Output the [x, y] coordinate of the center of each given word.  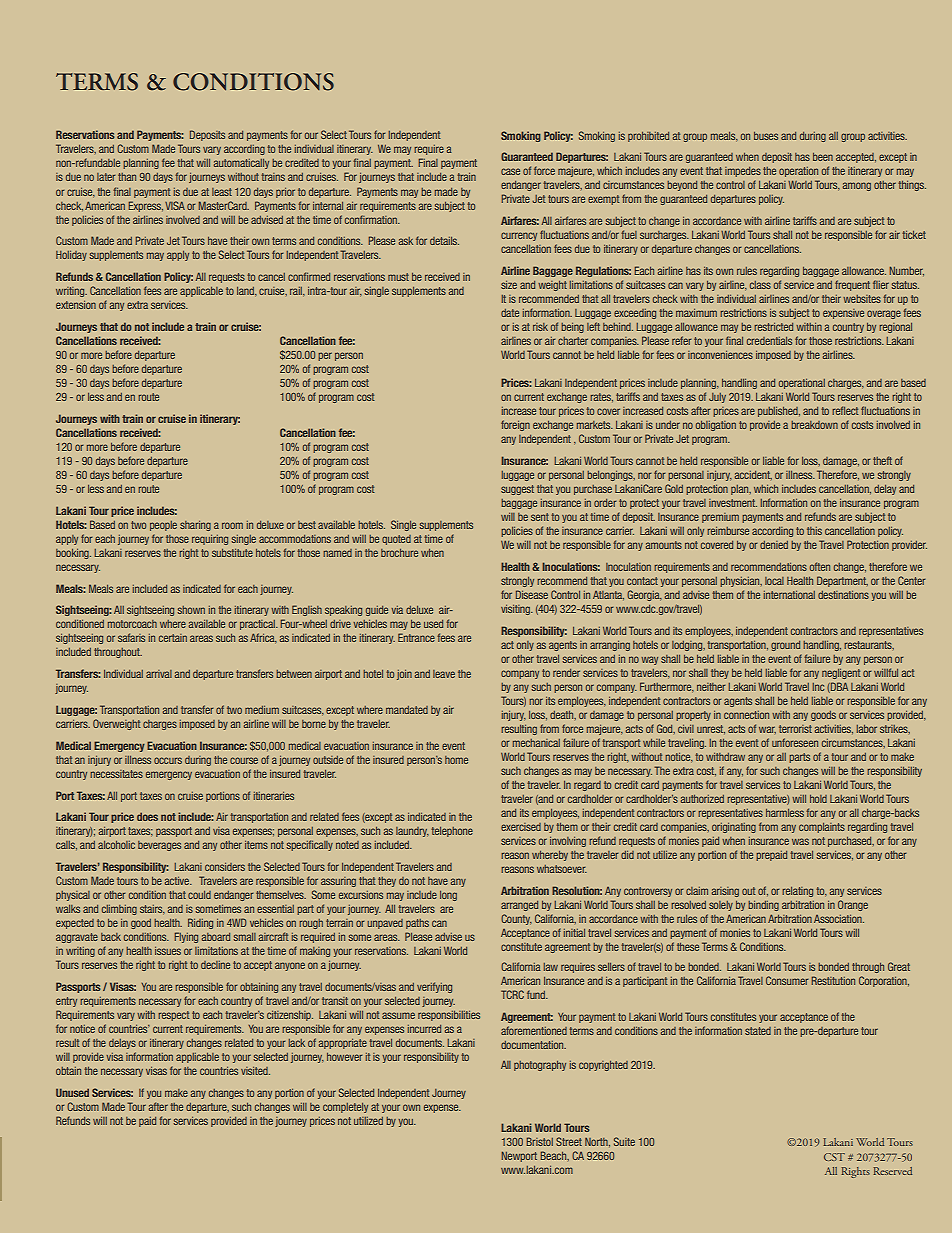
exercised [521, 827]
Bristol [539, 1141]
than [127, 177]
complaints [822, 828]
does [147, 816]
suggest [517, 490]
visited [255, 1071]
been [823, 157]
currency [519, 236]
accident [753, 475]
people [163, 526]
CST [834, 1157]
